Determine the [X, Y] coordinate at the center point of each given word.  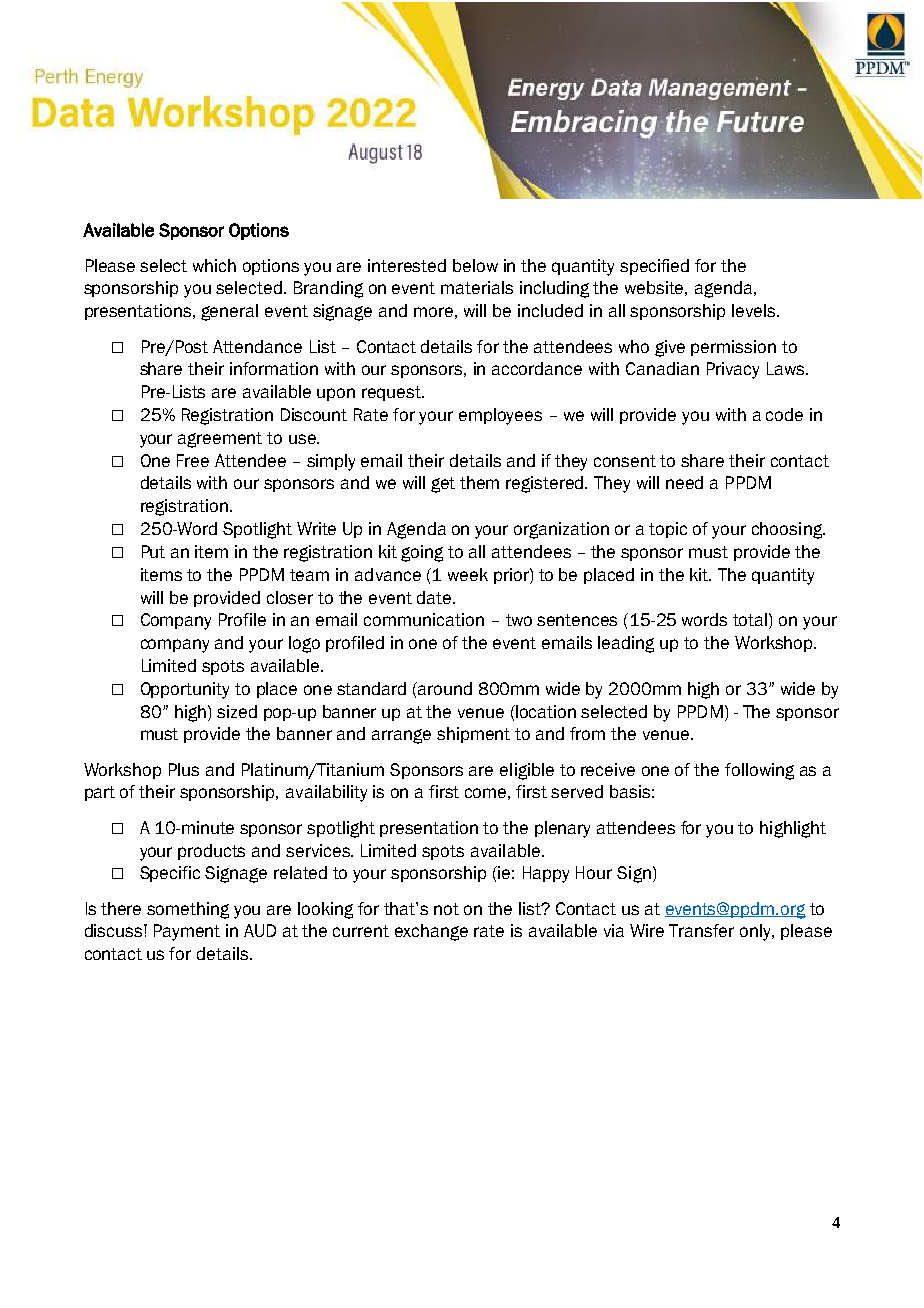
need [684, 482]
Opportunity [185, 690]
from [587, 733]
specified [654, 267]
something [188, 910]
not [446, 909]
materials [477, 287]
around [443, 689]
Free [193, 460]
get [443, 485]
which [214, 265]
